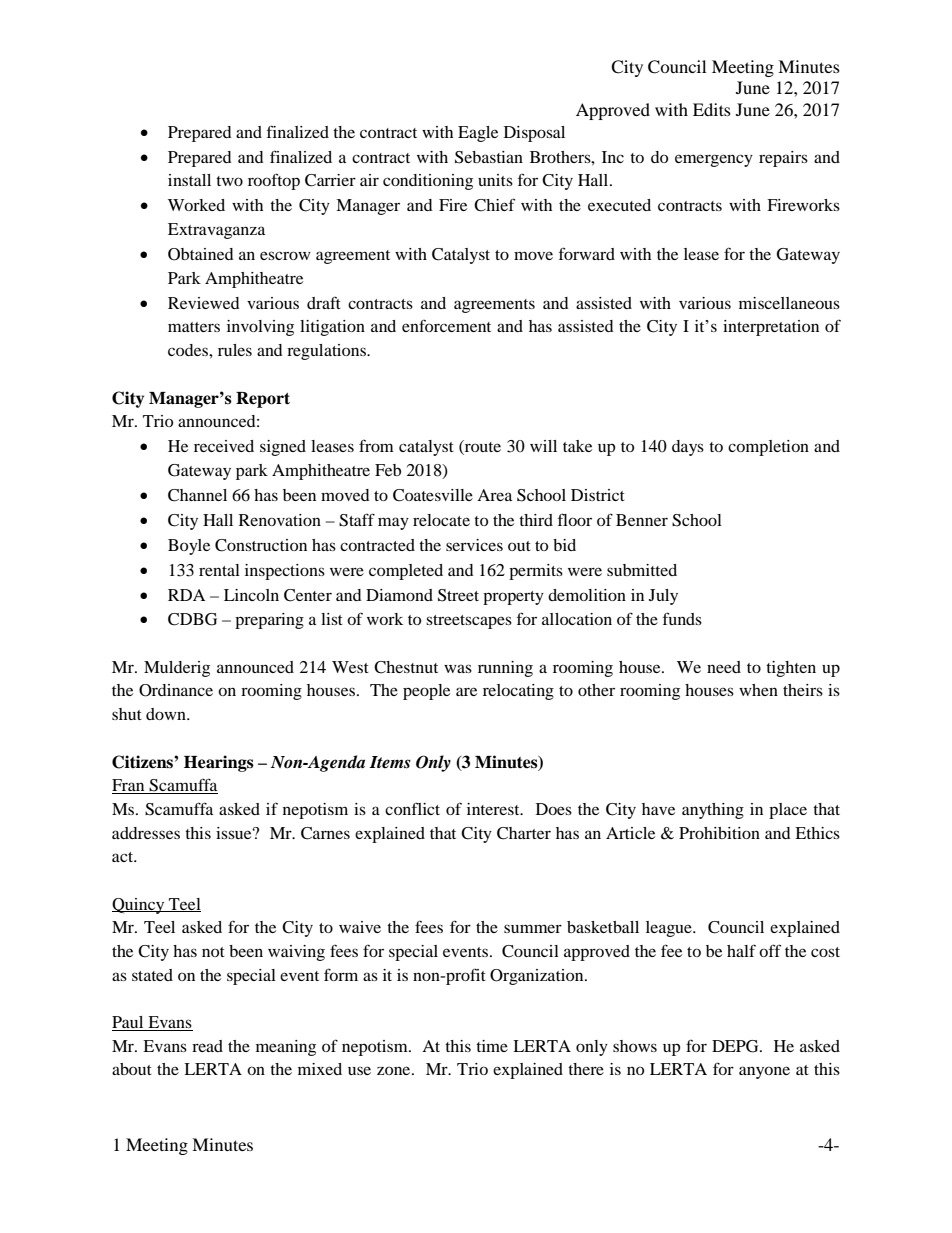 The width and height of the image is (952, 1233). What do you see at coordinates (489, 157) in the image?
I see `Sebastian` at bounding box center [489, 157].
